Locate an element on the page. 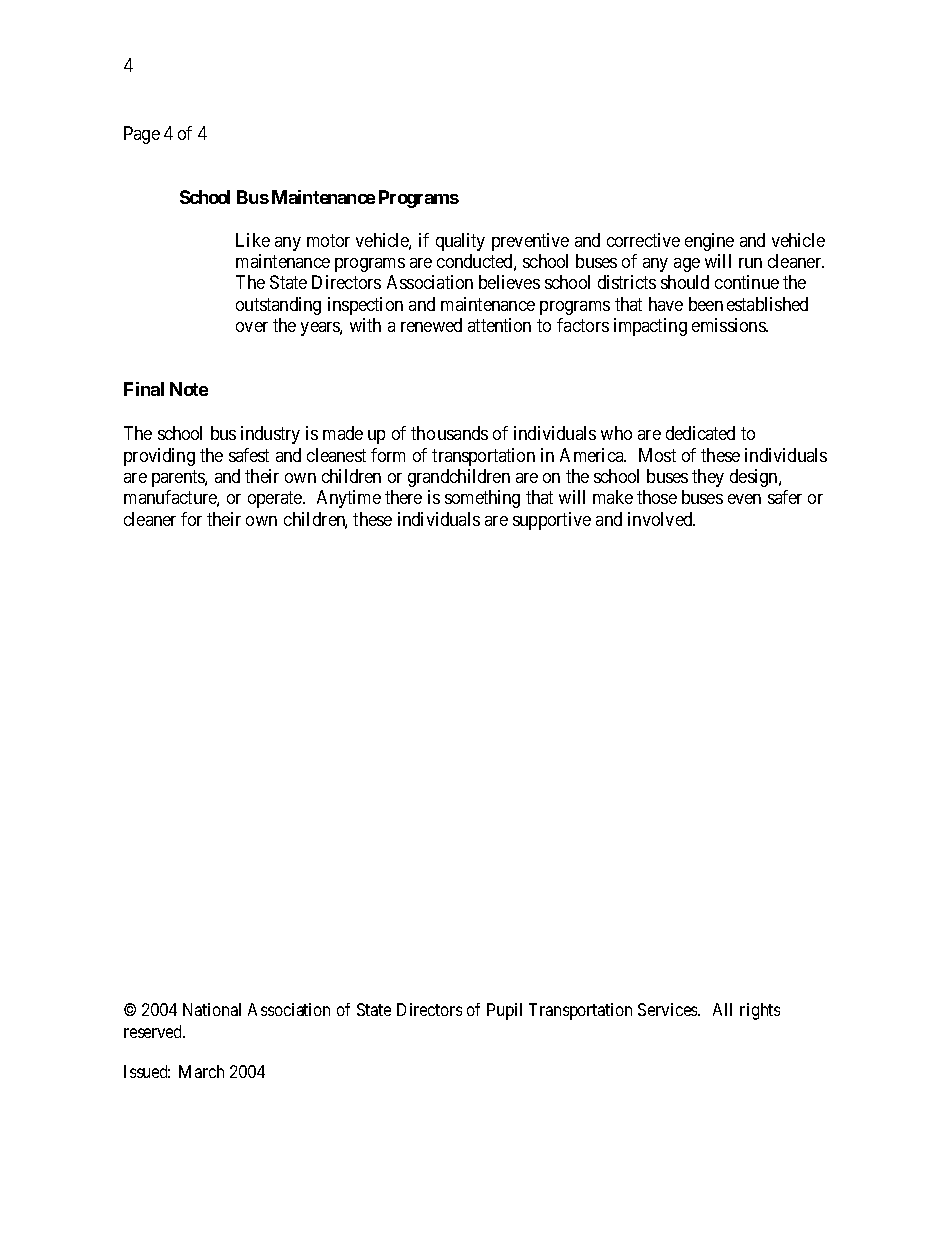 This page has height=1233, width=952. involved is located at coordinates (661, 519).
